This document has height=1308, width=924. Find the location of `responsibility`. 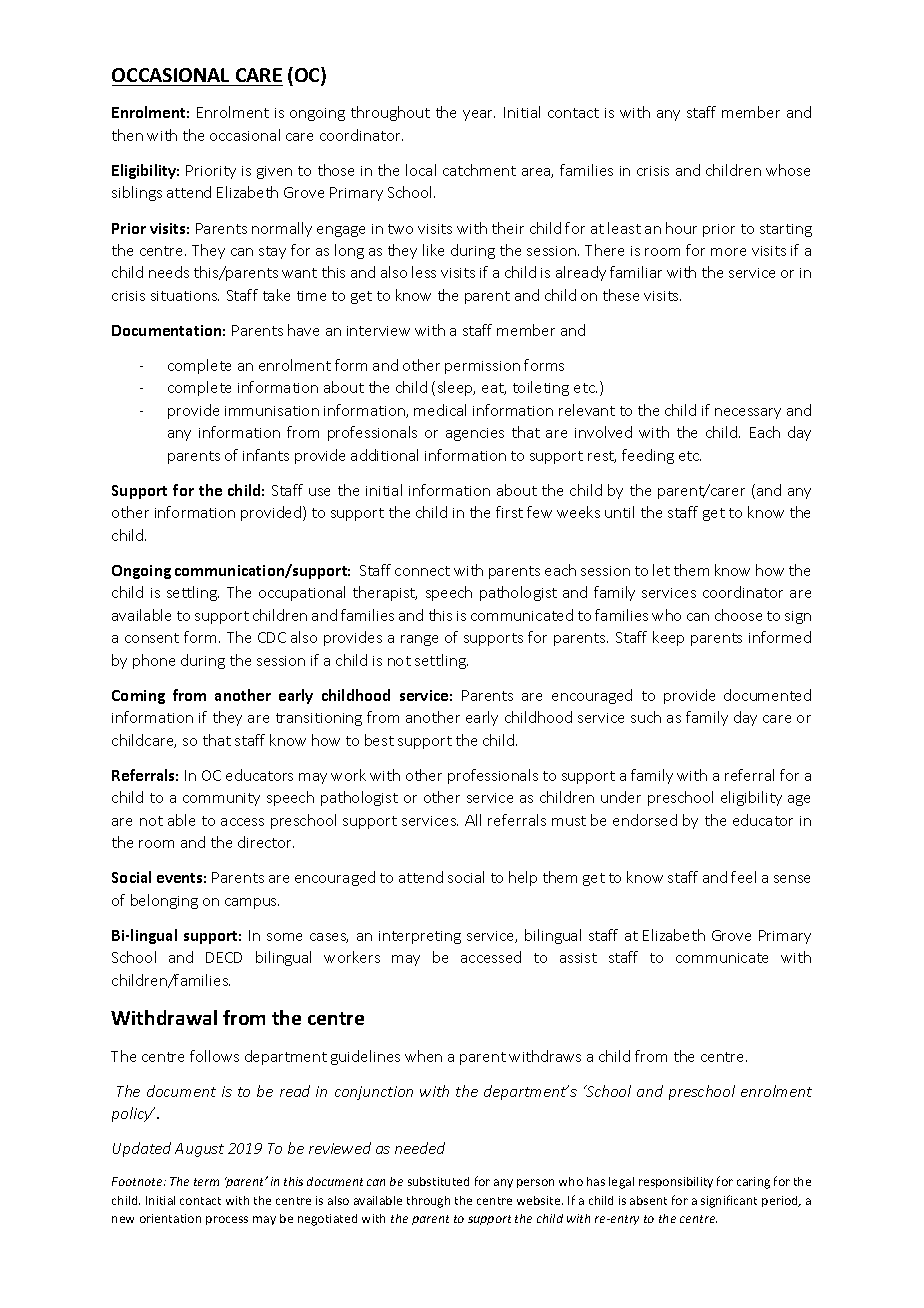

responsibility is located at coordinates (676, 1182).
